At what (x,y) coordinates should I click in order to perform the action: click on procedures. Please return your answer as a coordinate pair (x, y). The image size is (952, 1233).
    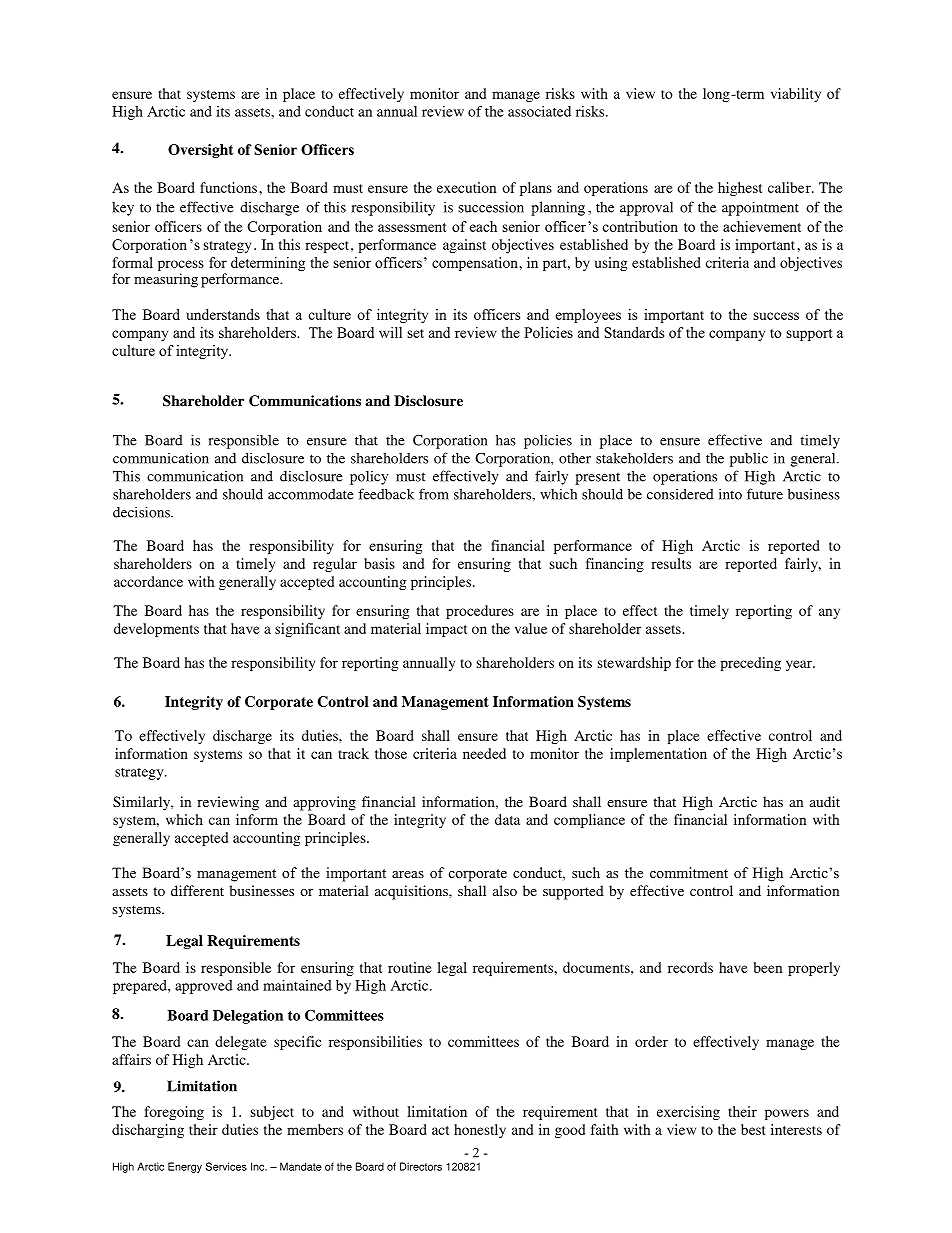
    Looking at the image, I should click on (480, 612).
